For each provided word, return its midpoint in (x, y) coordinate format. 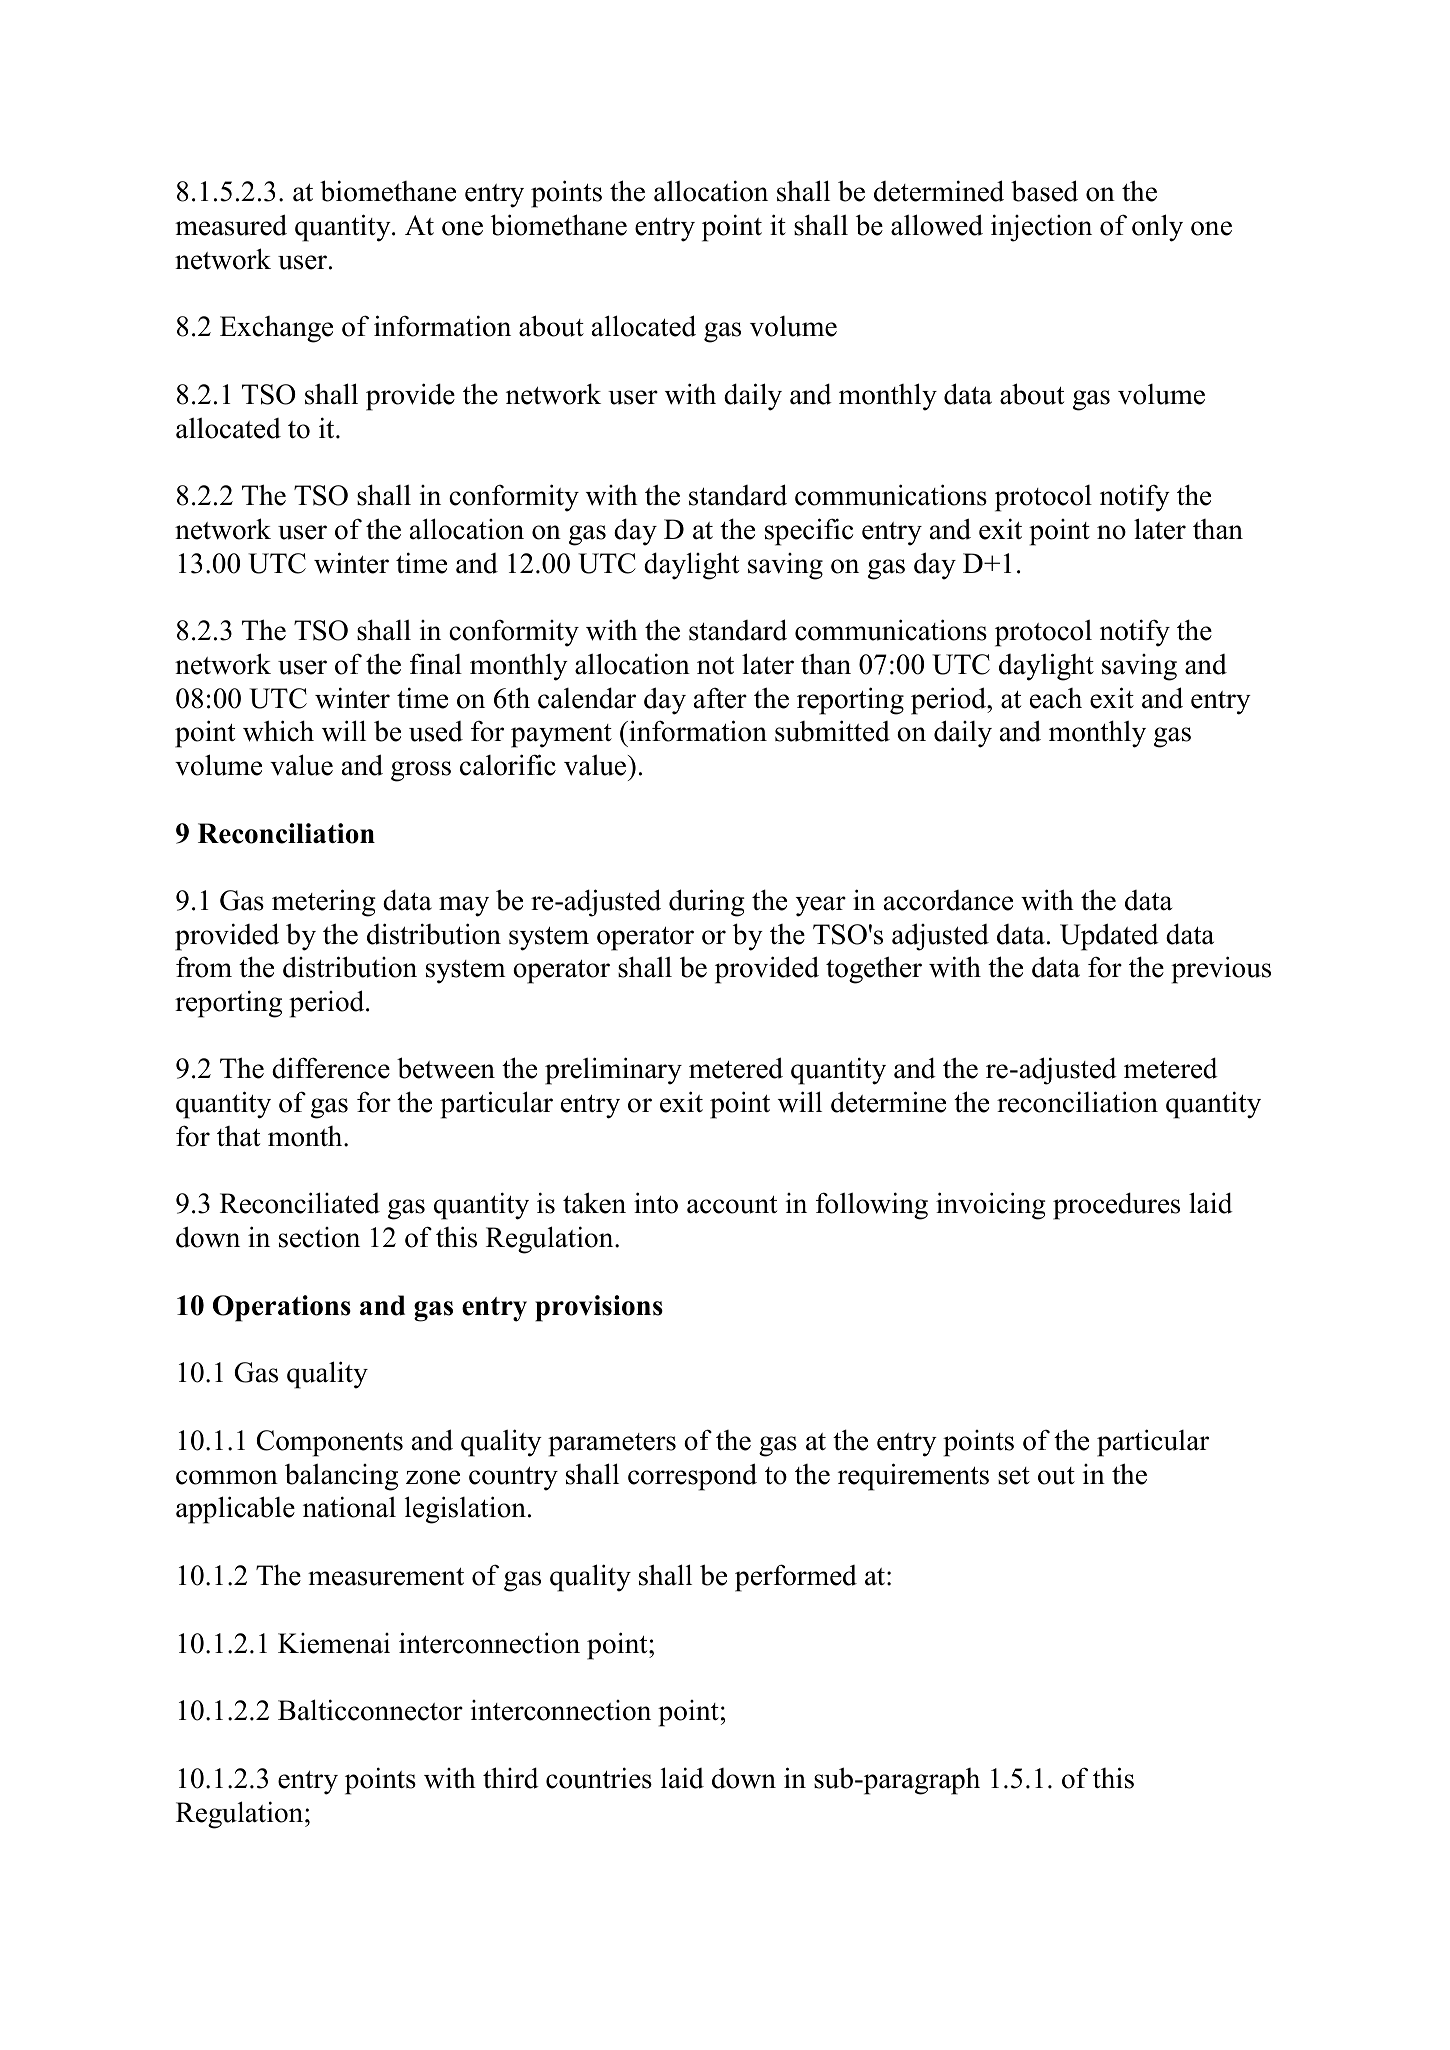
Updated (1109, 937)
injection (1041, 228)
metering (324, 903)
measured (231, 225)
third (511, 1778)
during (707, 903)
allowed (937, 225)
